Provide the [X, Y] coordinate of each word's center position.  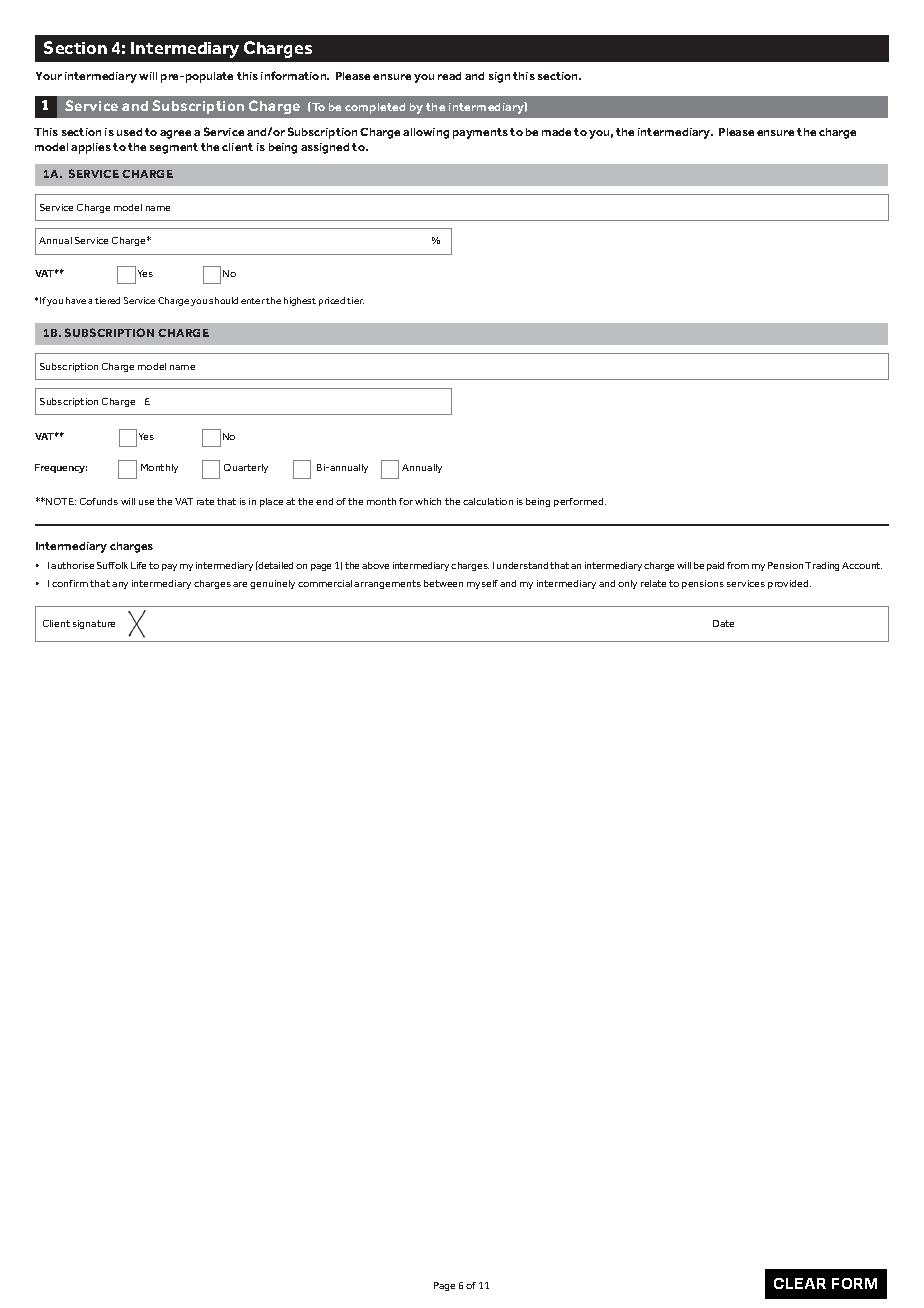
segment [174, 148]
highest [300, 301]
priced [332, 301]
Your [49, 76]
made [556, 132]
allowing [426, 133]
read [449, 76]
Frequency [61, 468]
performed [580, 502]
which [428, 501]
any [120, 585]
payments [480, 133]
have [76, 300]
